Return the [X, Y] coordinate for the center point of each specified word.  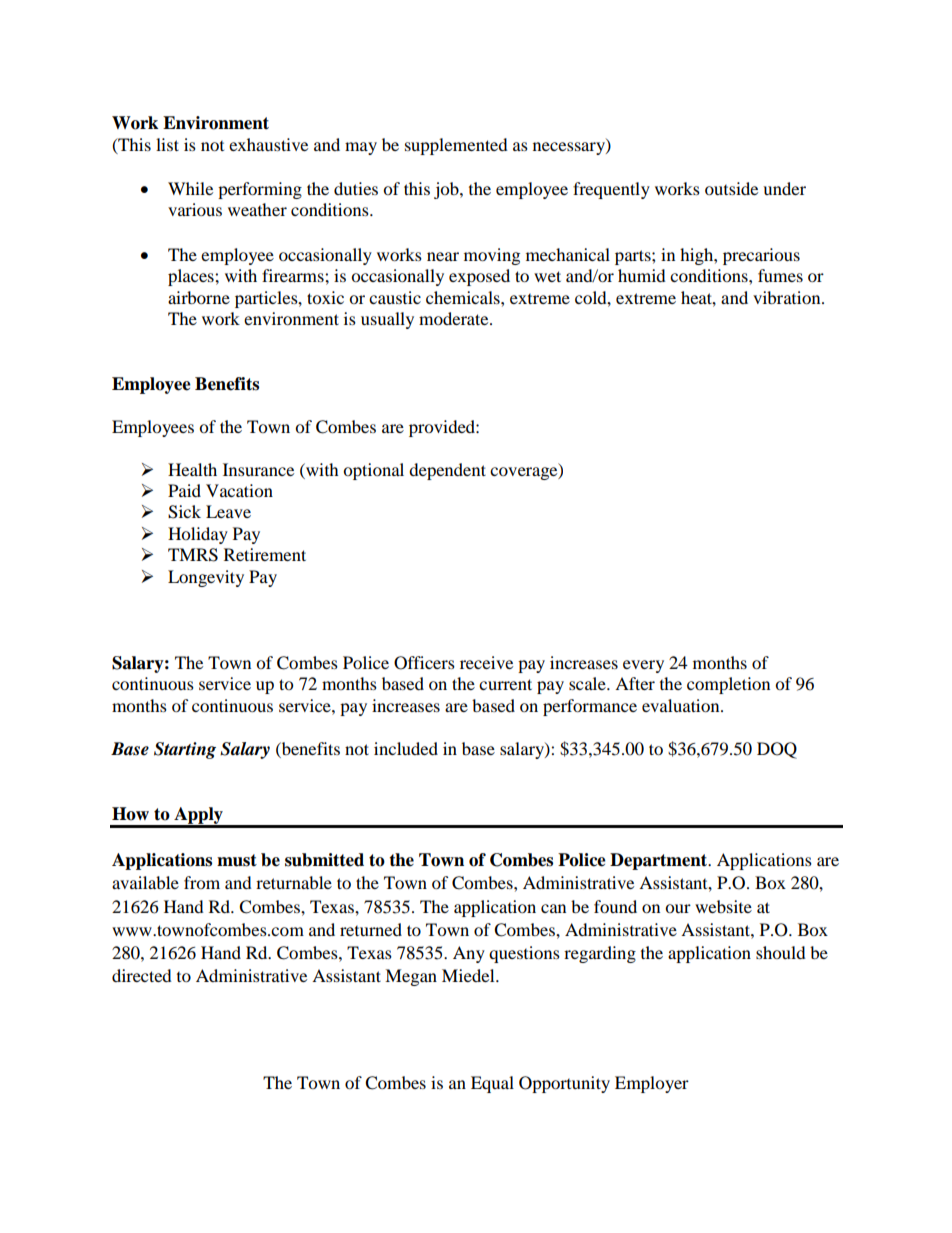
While [190, 188]
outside [731, 188]
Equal [492, 1084]
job [447, 190]
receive [486, 662]
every [643, 666]
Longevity [206, 578]
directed [142, 975]
